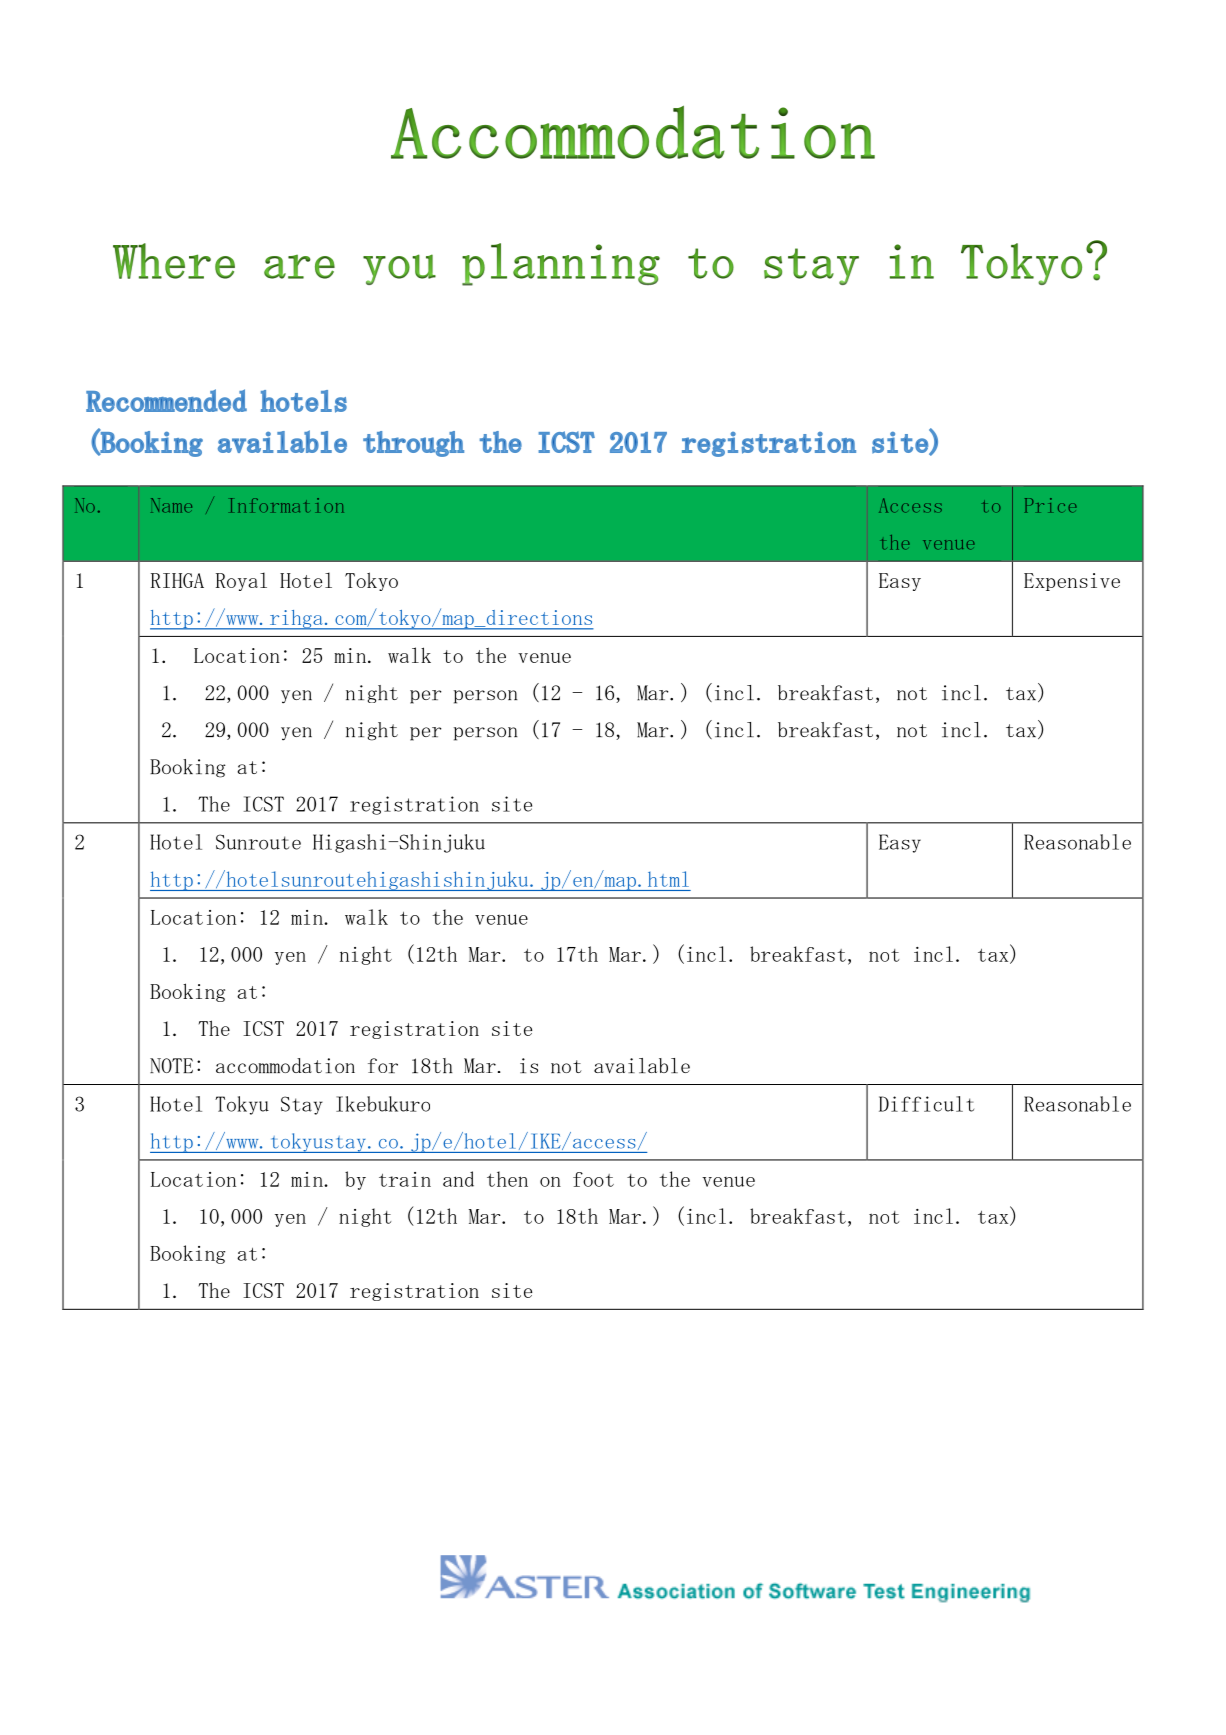 This image has width=1226, height=1735. I want to click on Price, so click(1051, 505).
